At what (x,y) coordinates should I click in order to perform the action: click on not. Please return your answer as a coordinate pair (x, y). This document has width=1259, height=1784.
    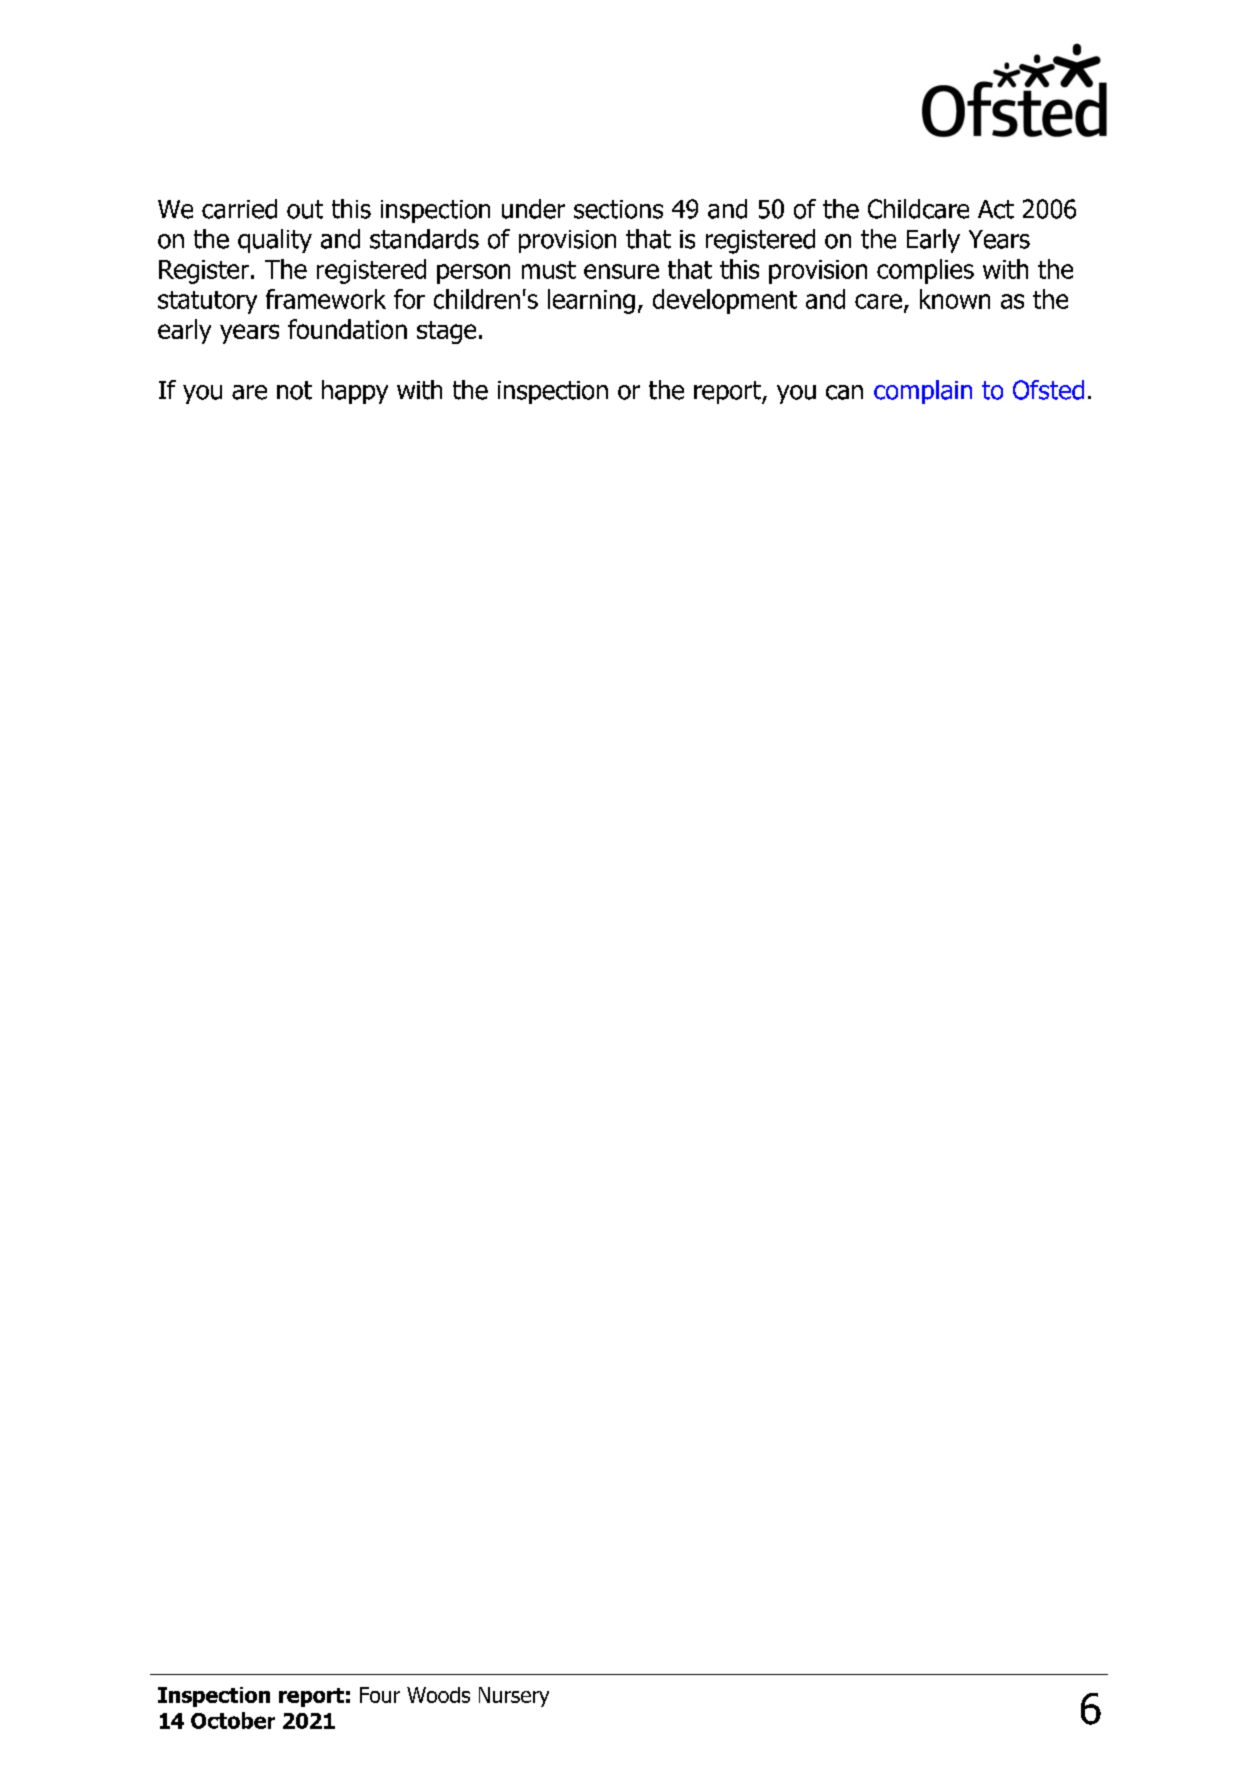
    Looking at the image, I should click on (294, 390).
